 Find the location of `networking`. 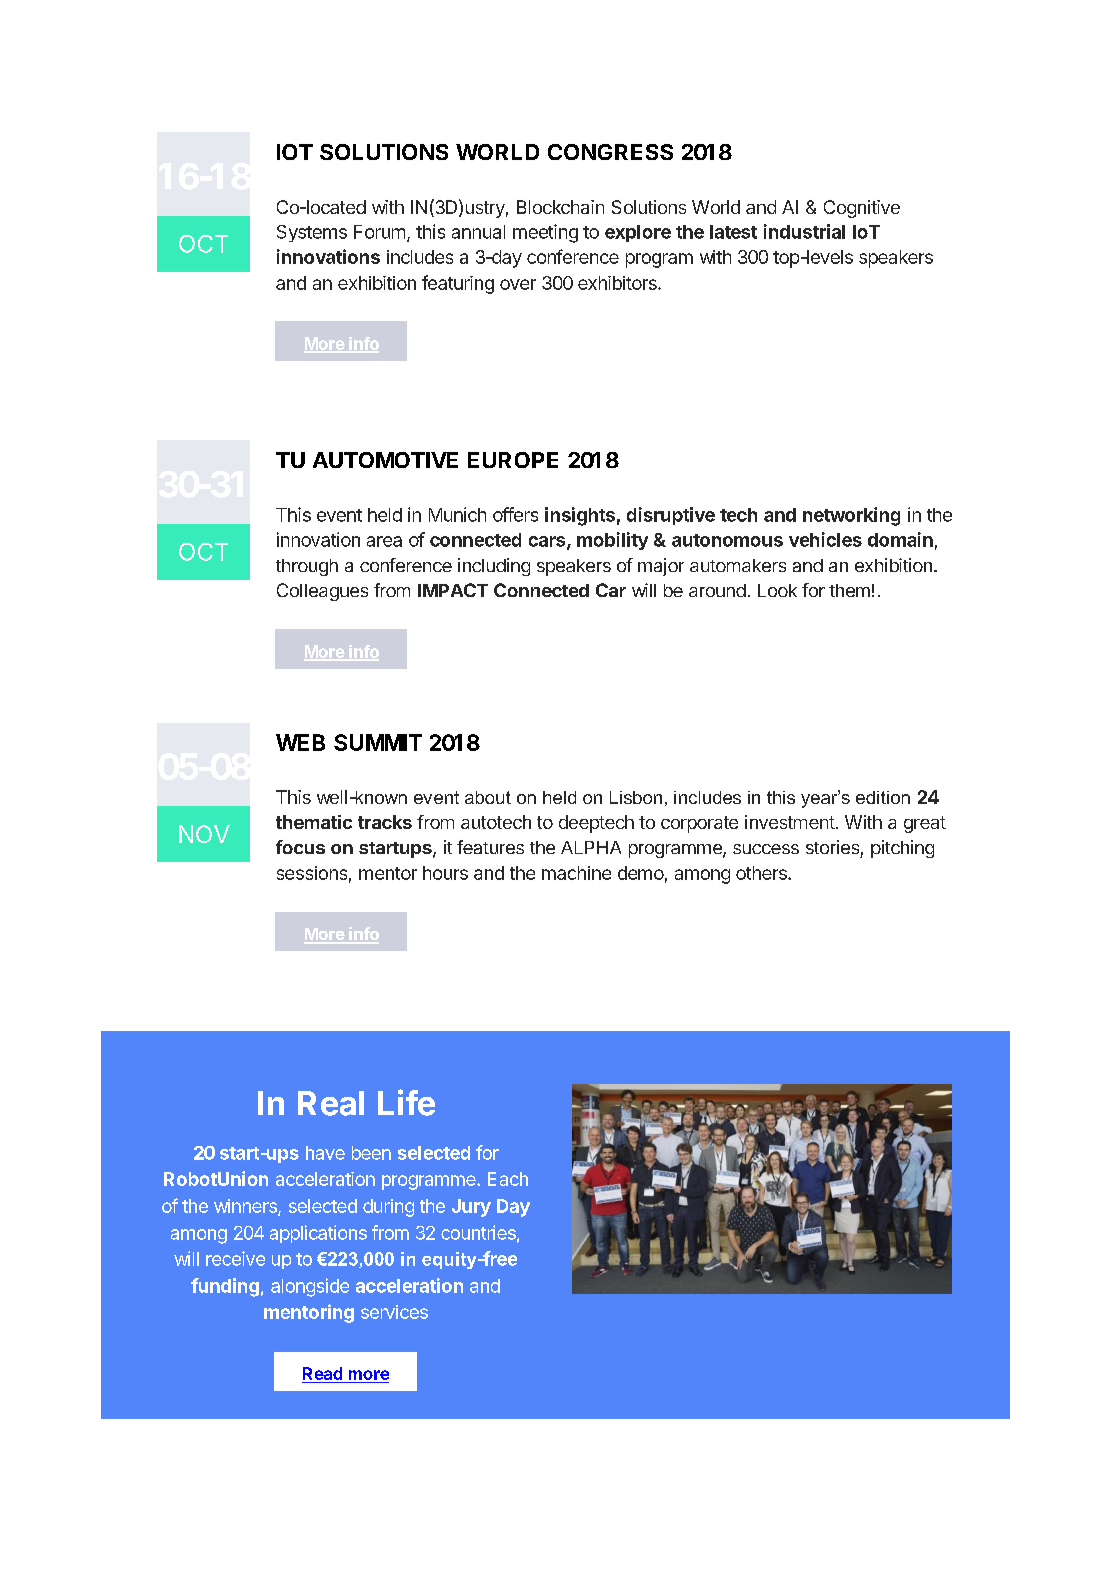

networking is located at coordinates (851, 516).
